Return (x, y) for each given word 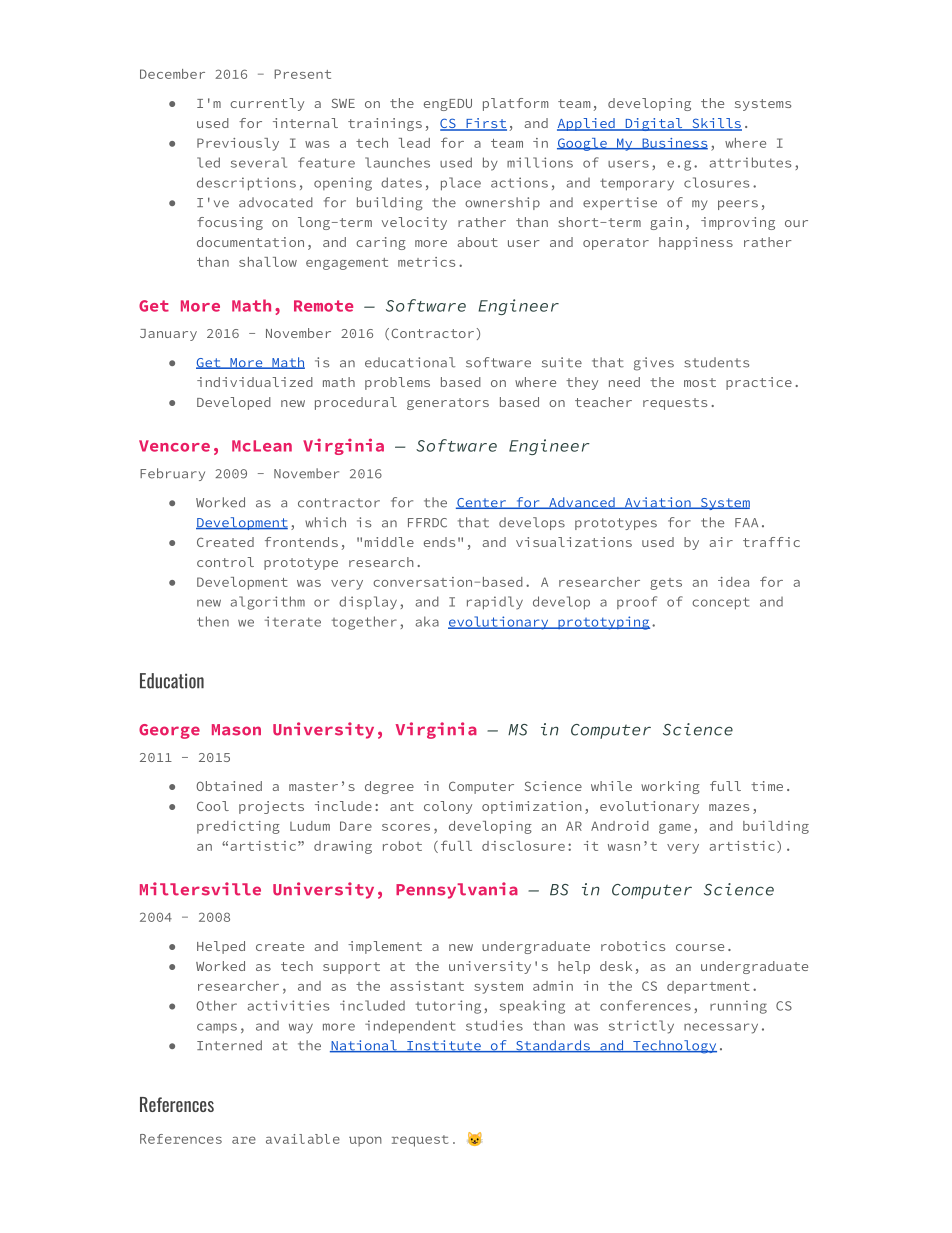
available (303, 1139)
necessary (721, 1028)
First (485, 124)
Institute (444, 1046)
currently (267, 104)
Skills (716, 124)
